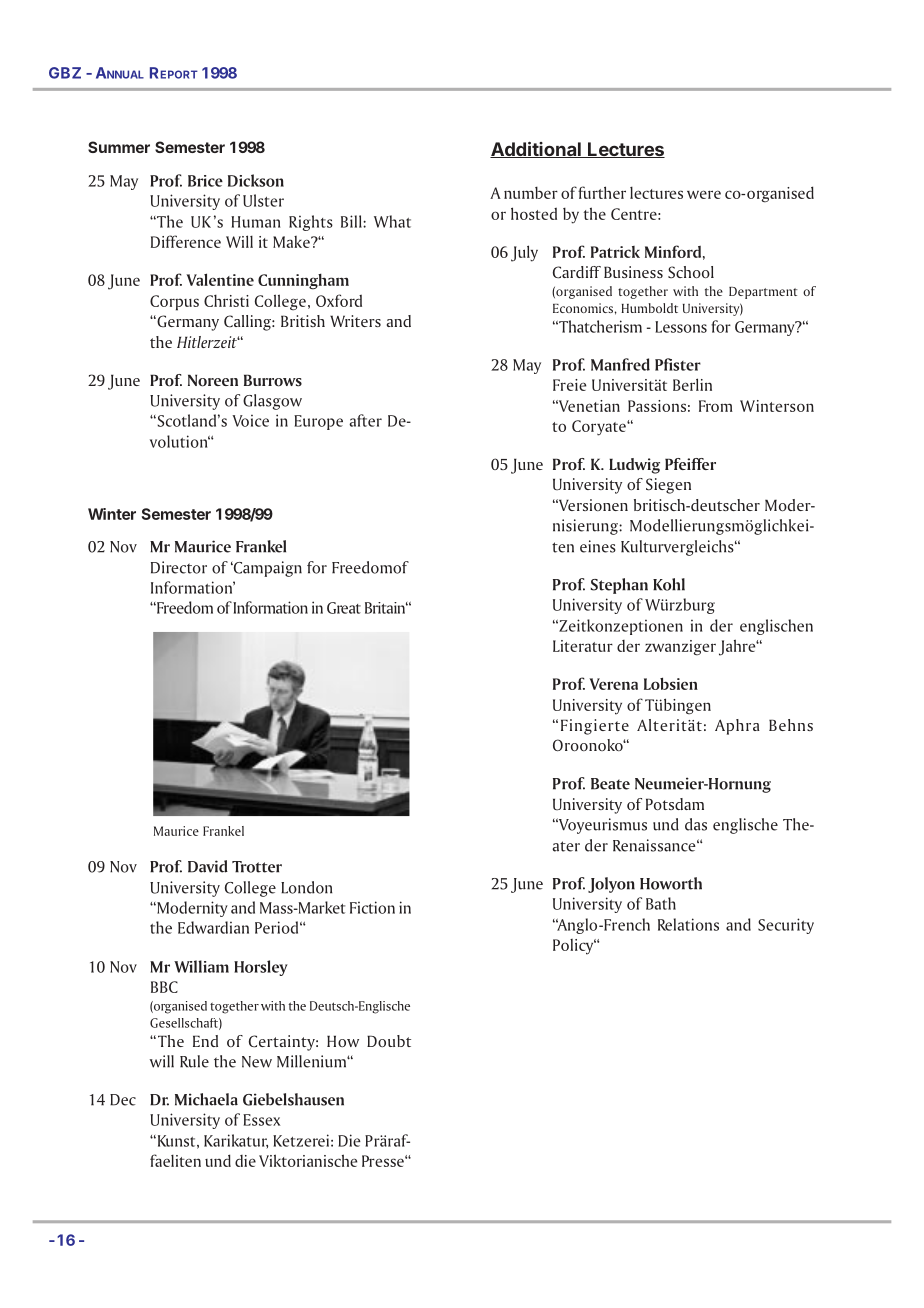 This screenshot has width=924, height=1308. Describe the element at coordinates (344, 608) in the screenshot. I see `Great` at that location.
